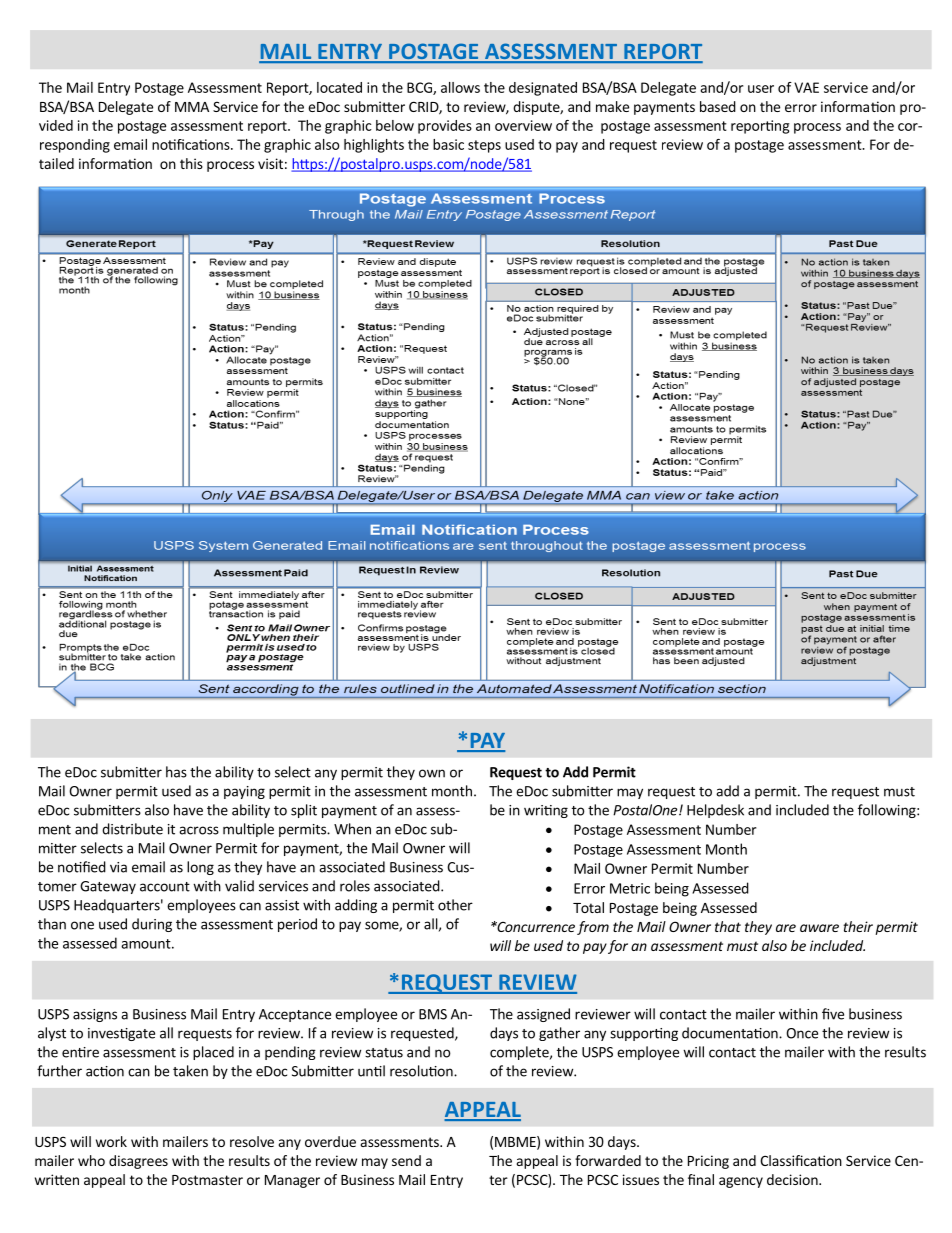  What do you see at coordinates (715, 811) in the image?
I see `Helpdesk` at bounding box center [715, 811].
